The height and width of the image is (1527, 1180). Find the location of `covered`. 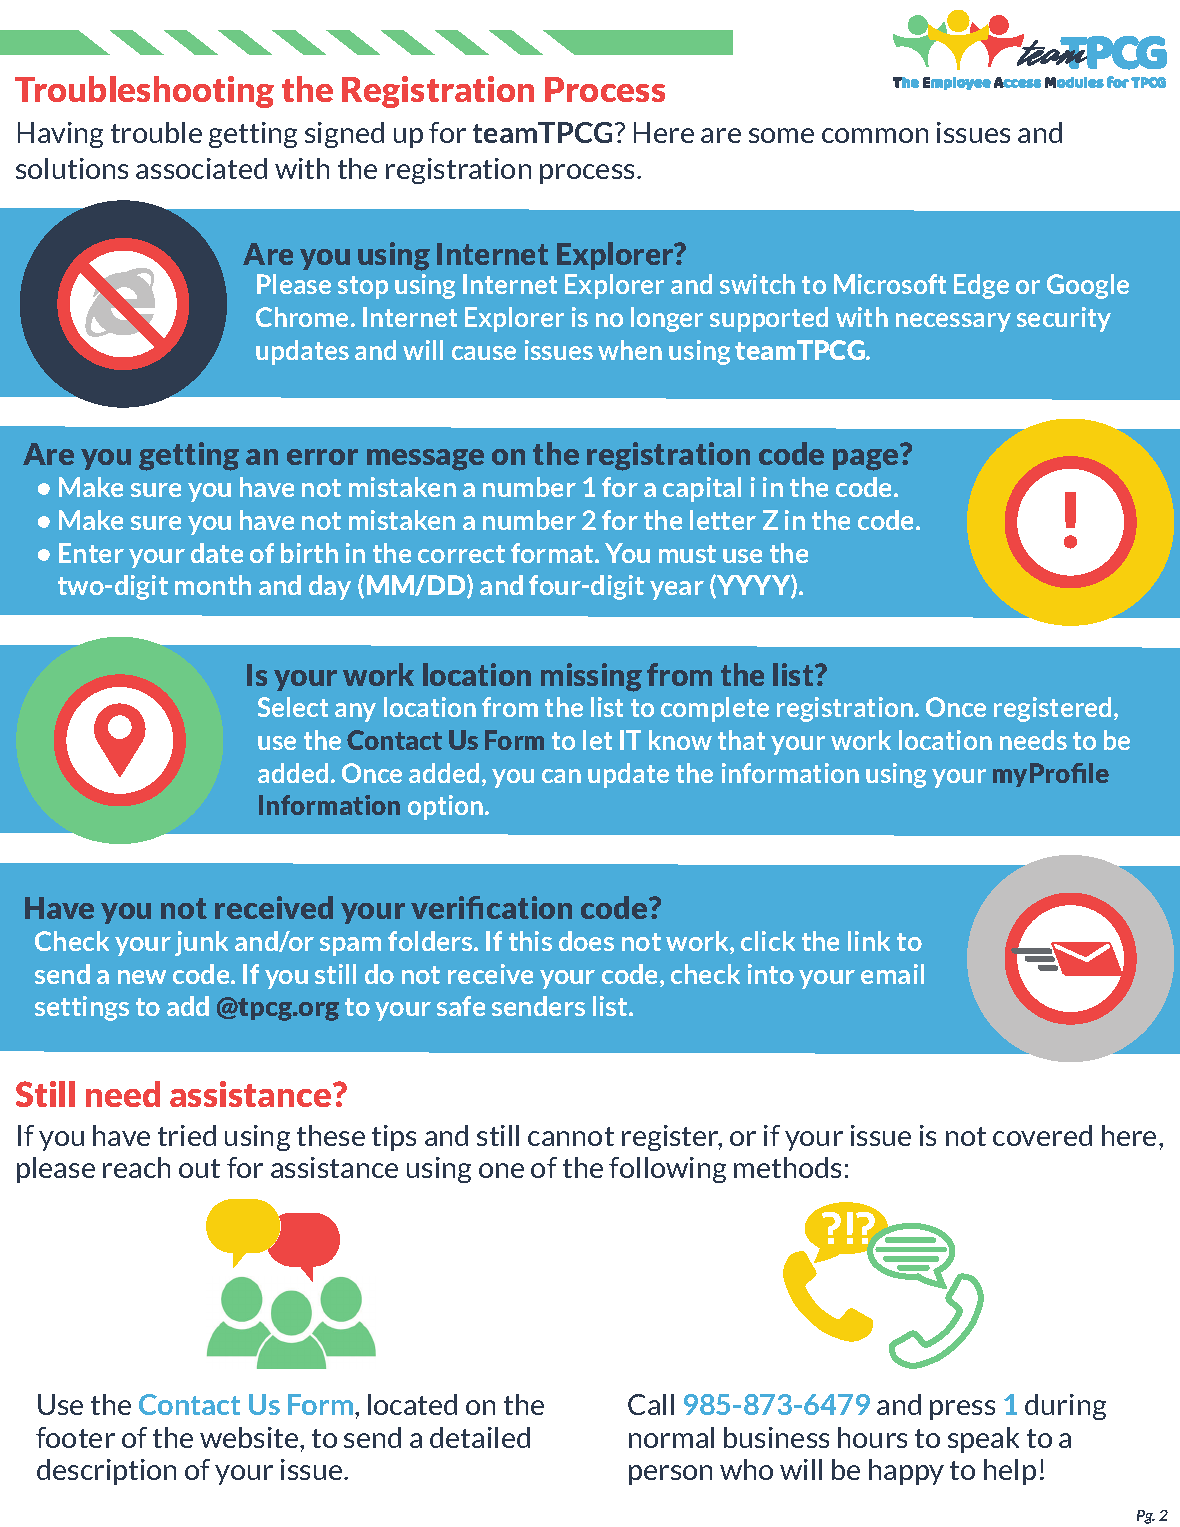

covered is located at coordinates (1042, 1135).
